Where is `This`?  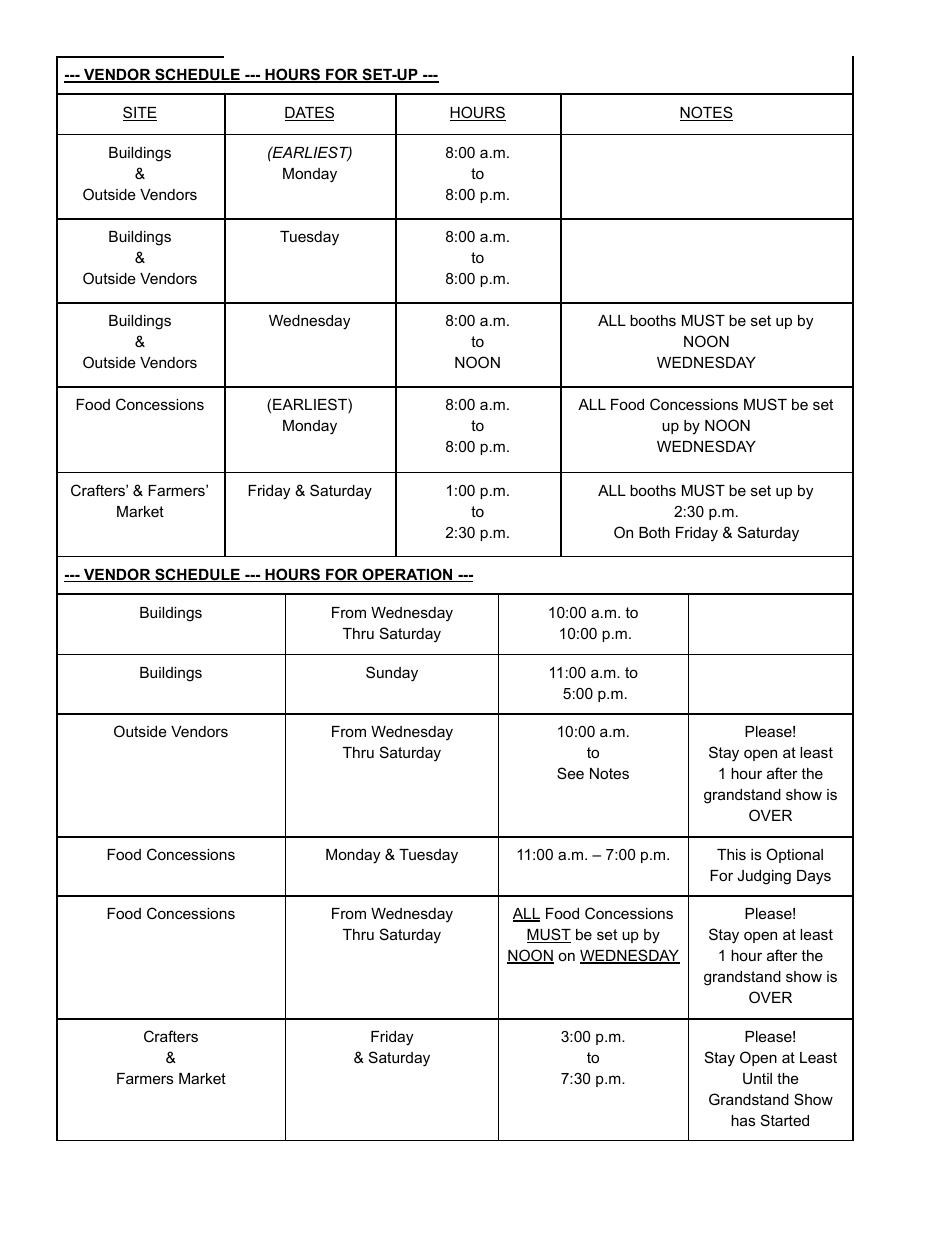 This is located at coordinates (731, 854).
